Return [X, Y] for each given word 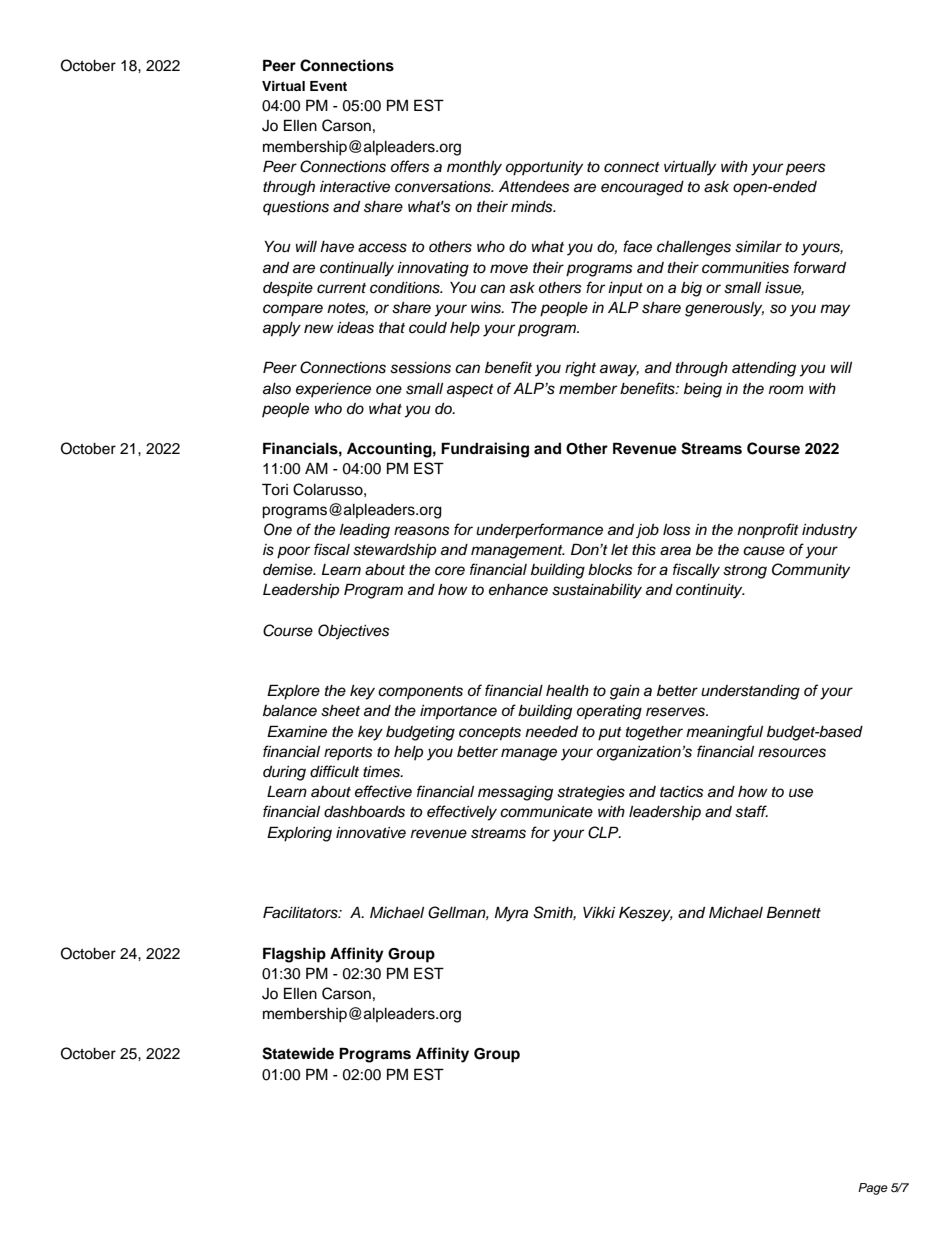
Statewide [298, 1053]
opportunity [544, 168]
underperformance [539, 531]
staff [751, 811]
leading [364, 531]
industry [829, 531]
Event [328, 86]
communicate [546, 812]
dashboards [364, 812]
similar [758, 247]
